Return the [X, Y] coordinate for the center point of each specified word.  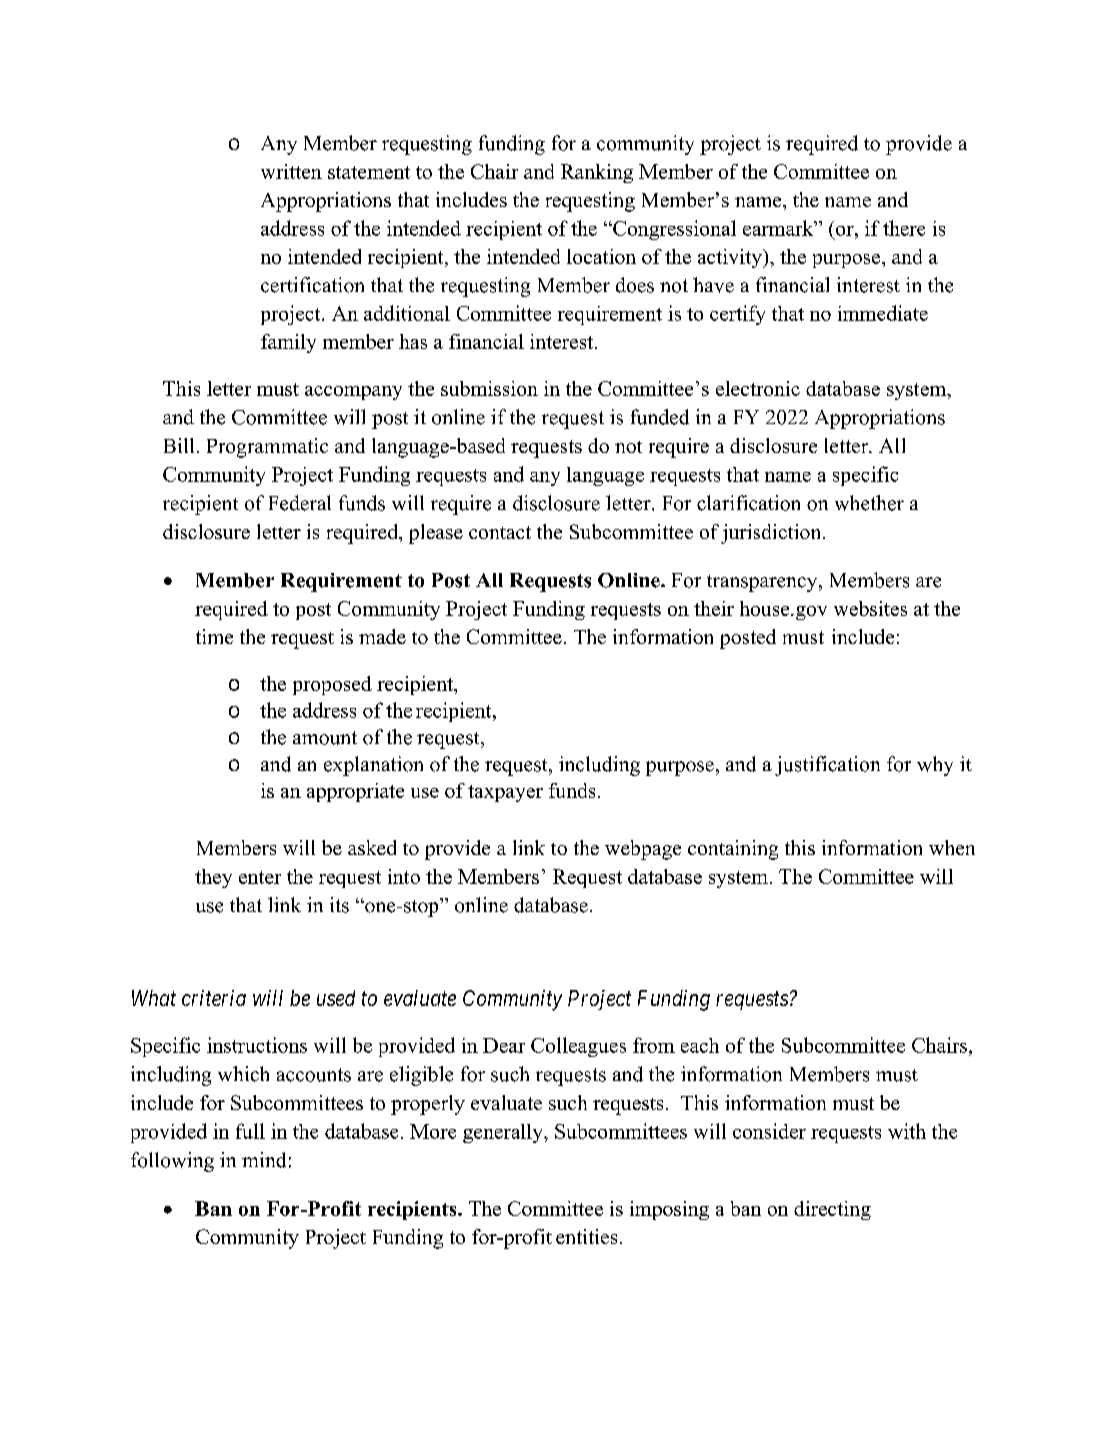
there [904, 228]
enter [260, 877]
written [291, 171]
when [952, 847]
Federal [300, 503]
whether [869, 503]
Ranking [597, 173]
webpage [643, 850]
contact [500, 532]
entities [586, 1236]
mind [264, 1160]
